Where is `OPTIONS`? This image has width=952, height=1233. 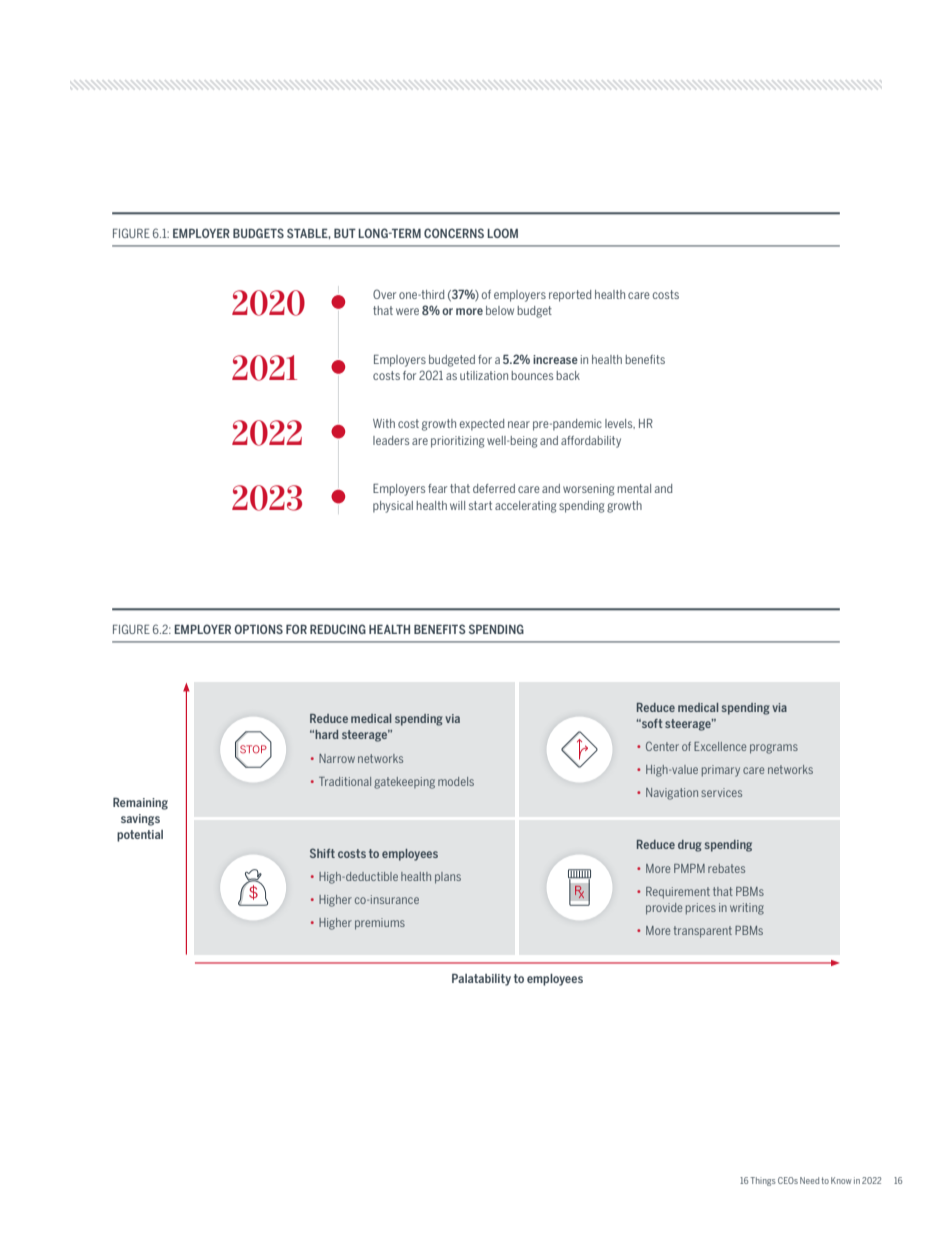 OPTIONS is located at coordinates (258, 629).
